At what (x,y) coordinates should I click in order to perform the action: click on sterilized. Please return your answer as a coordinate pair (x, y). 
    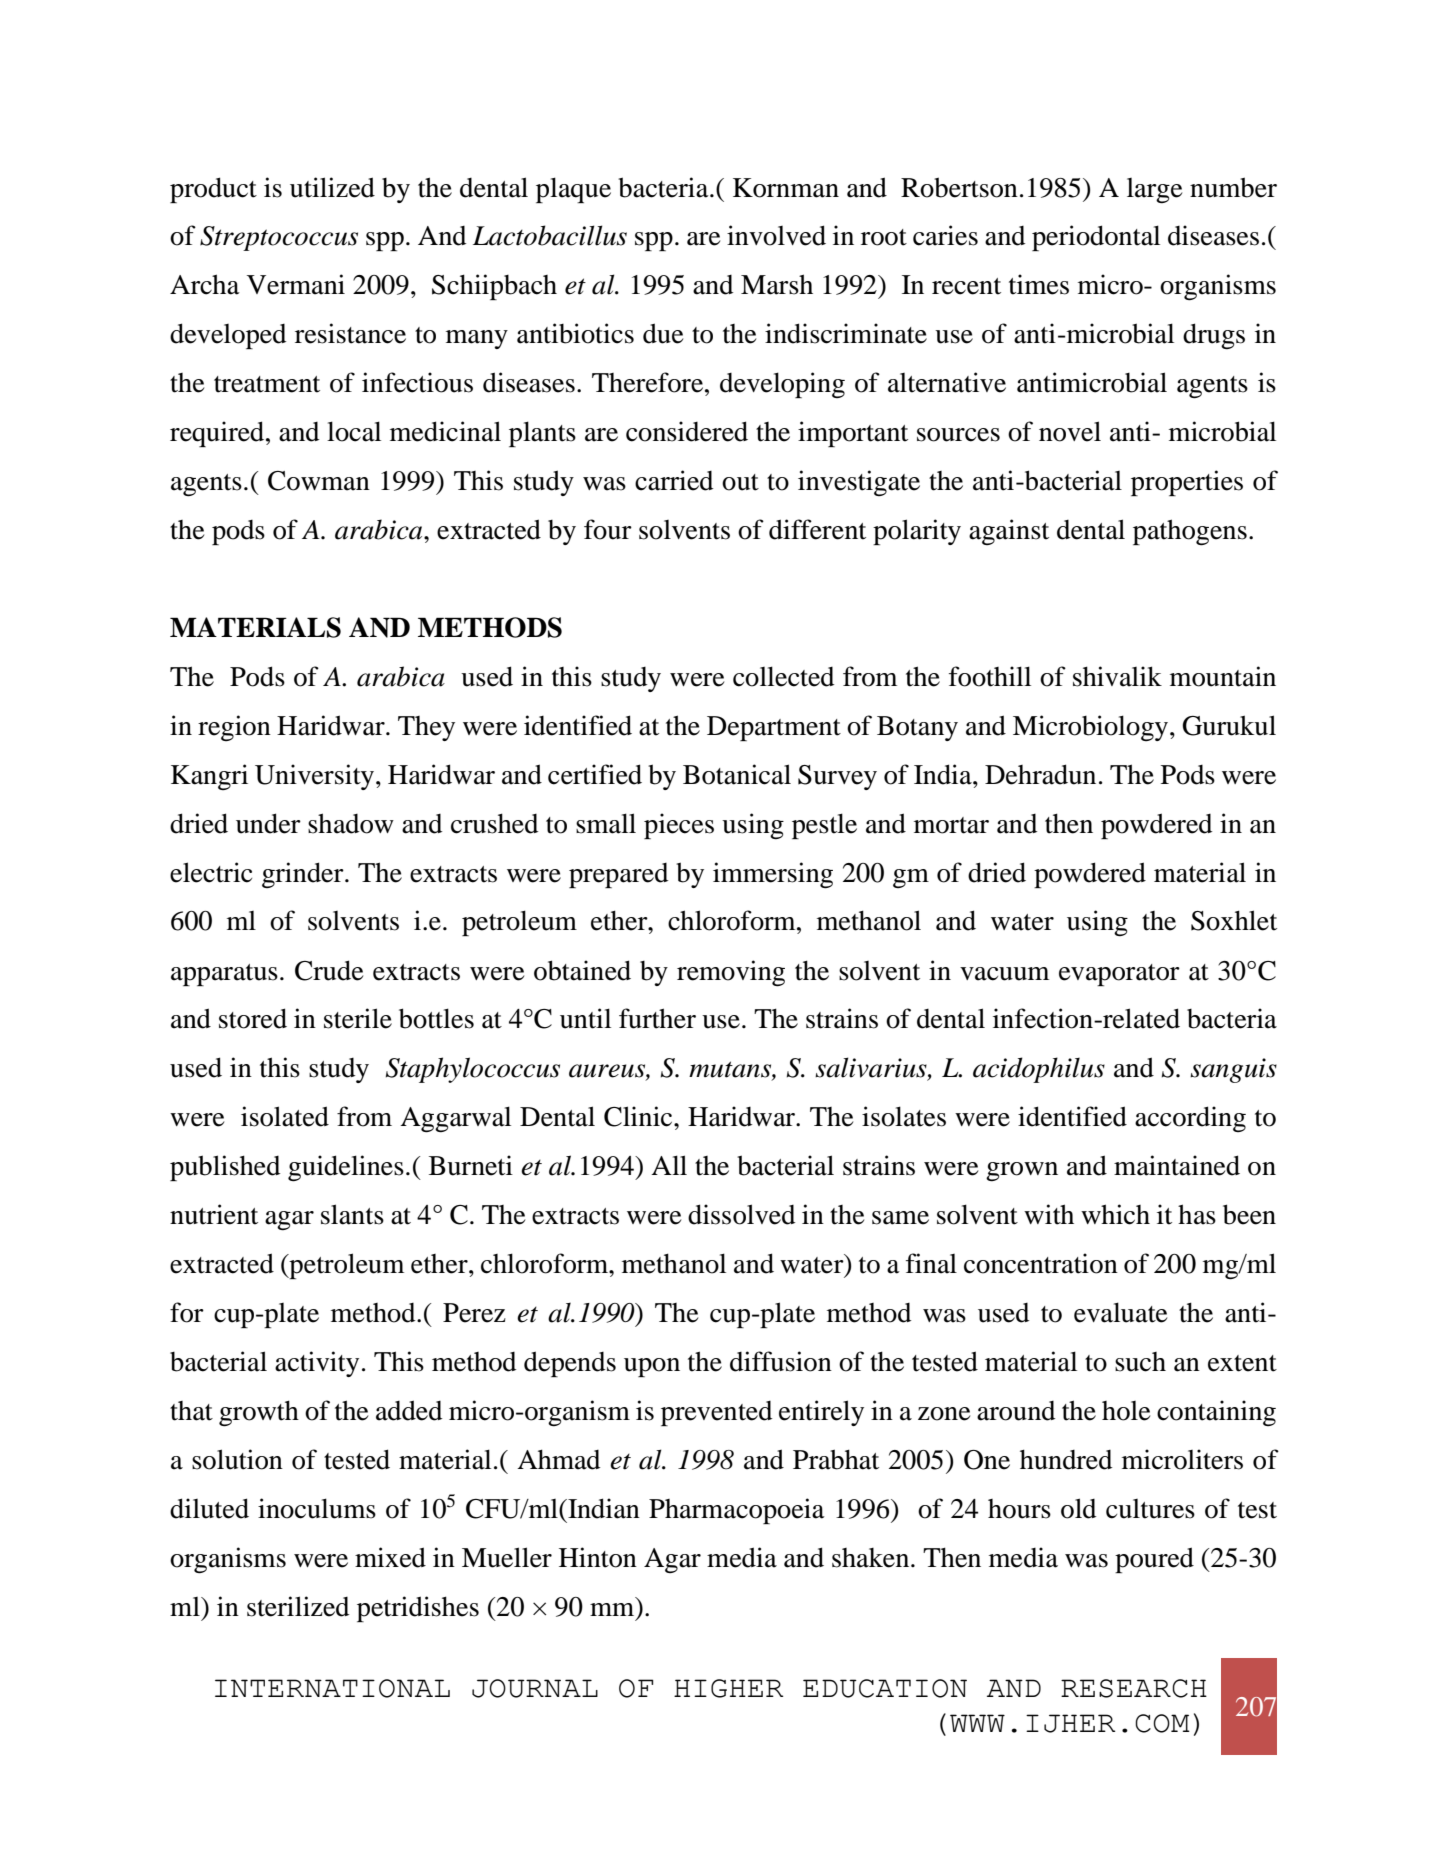
    Looking at the image, I should click on (298, 1606).
